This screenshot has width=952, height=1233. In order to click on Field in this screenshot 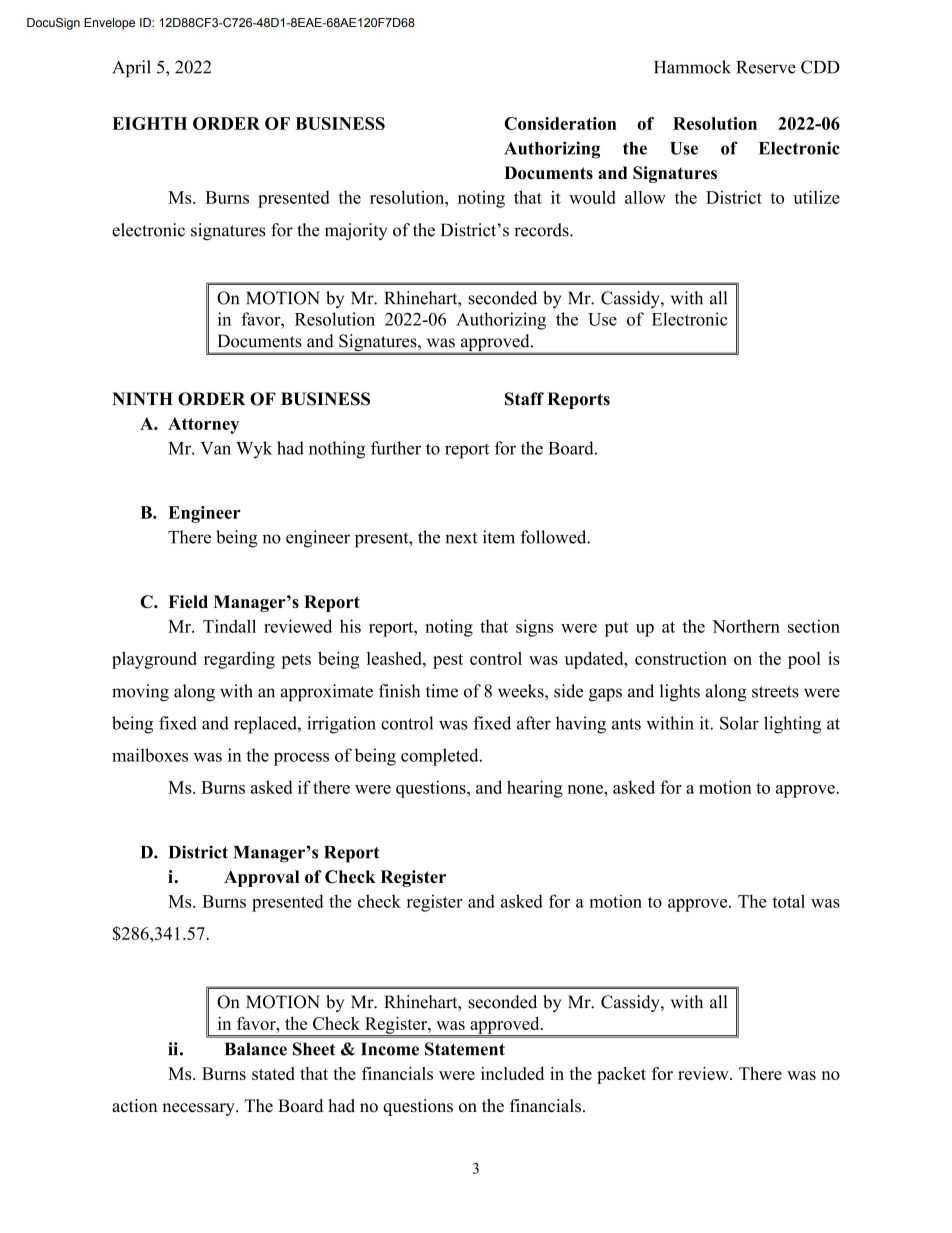, I will do `click(188, 601)`.
